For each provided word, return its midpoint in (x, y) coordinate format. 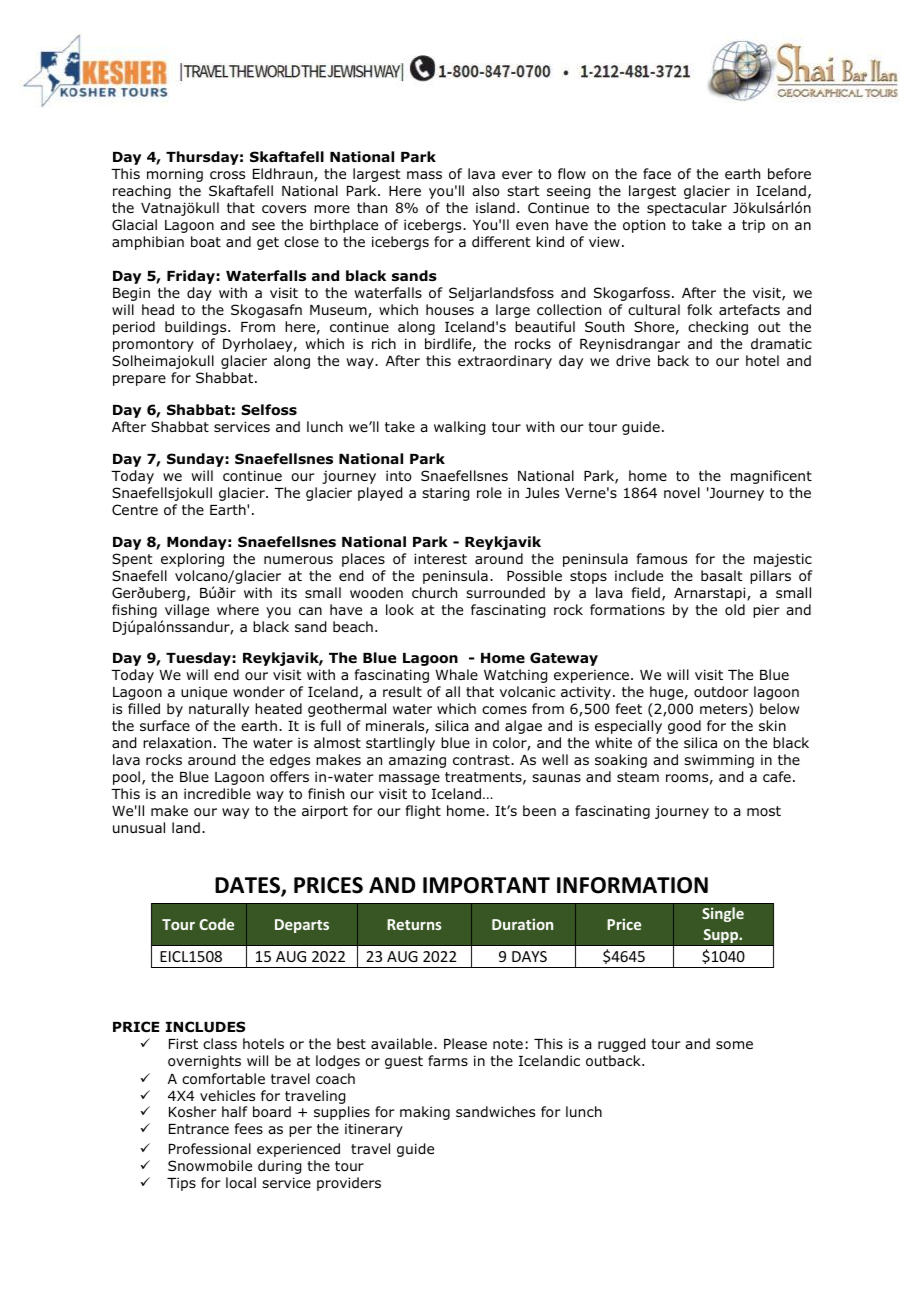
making (425, 1113)
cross (227, 175)
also (486, 191)
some (734, 1045)
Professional (210, 1148)
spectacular (687, 209)
